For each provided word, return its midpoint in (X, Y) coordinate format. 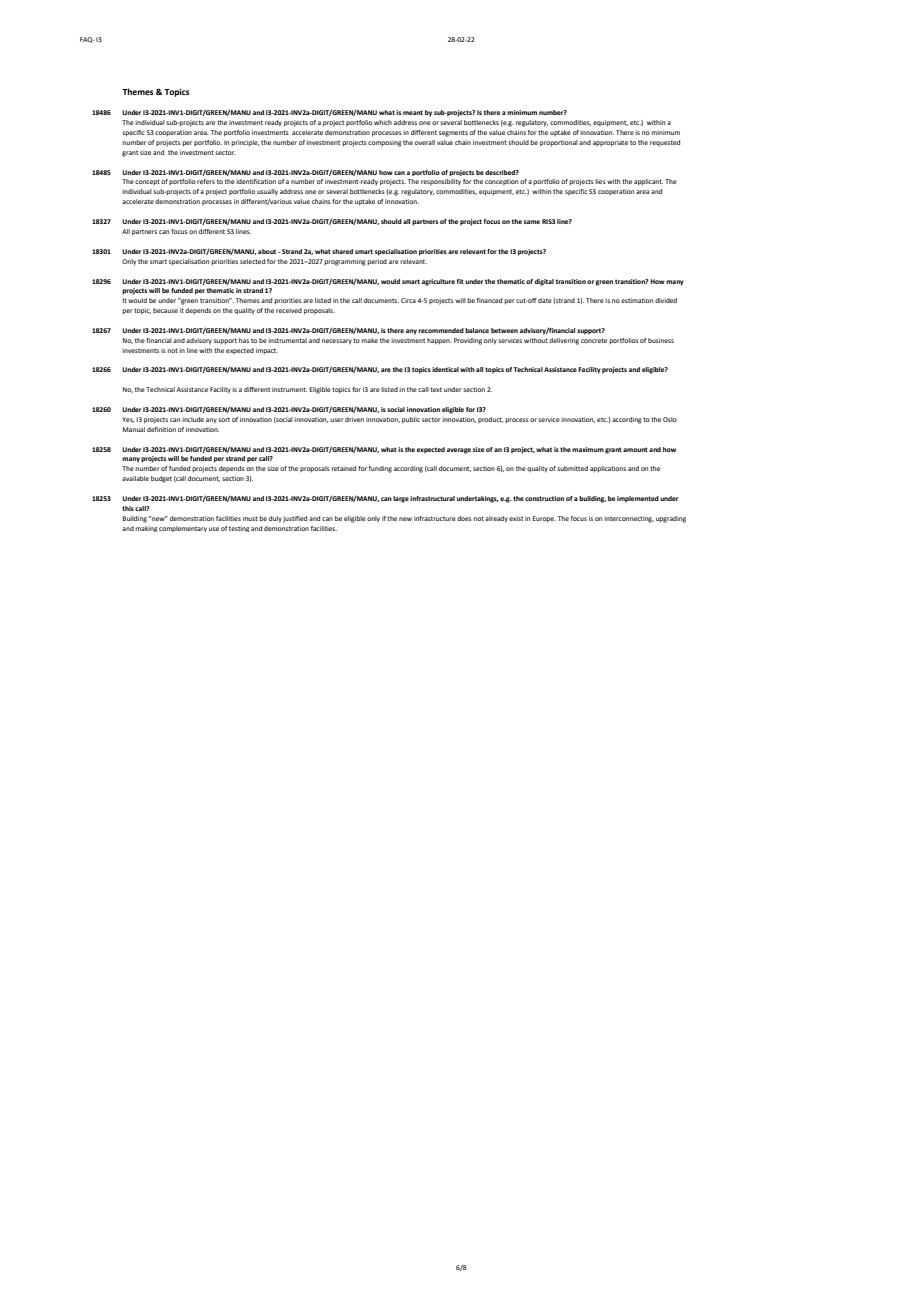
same (532, 222)
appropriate (610, 143)
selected (252, 261)
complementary (183, 529)
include (193, 419)
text (436, 389)
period (377, 262)
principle (245, 143)
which (383, 122)
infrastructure (435, 518)
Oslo (670, 419)
